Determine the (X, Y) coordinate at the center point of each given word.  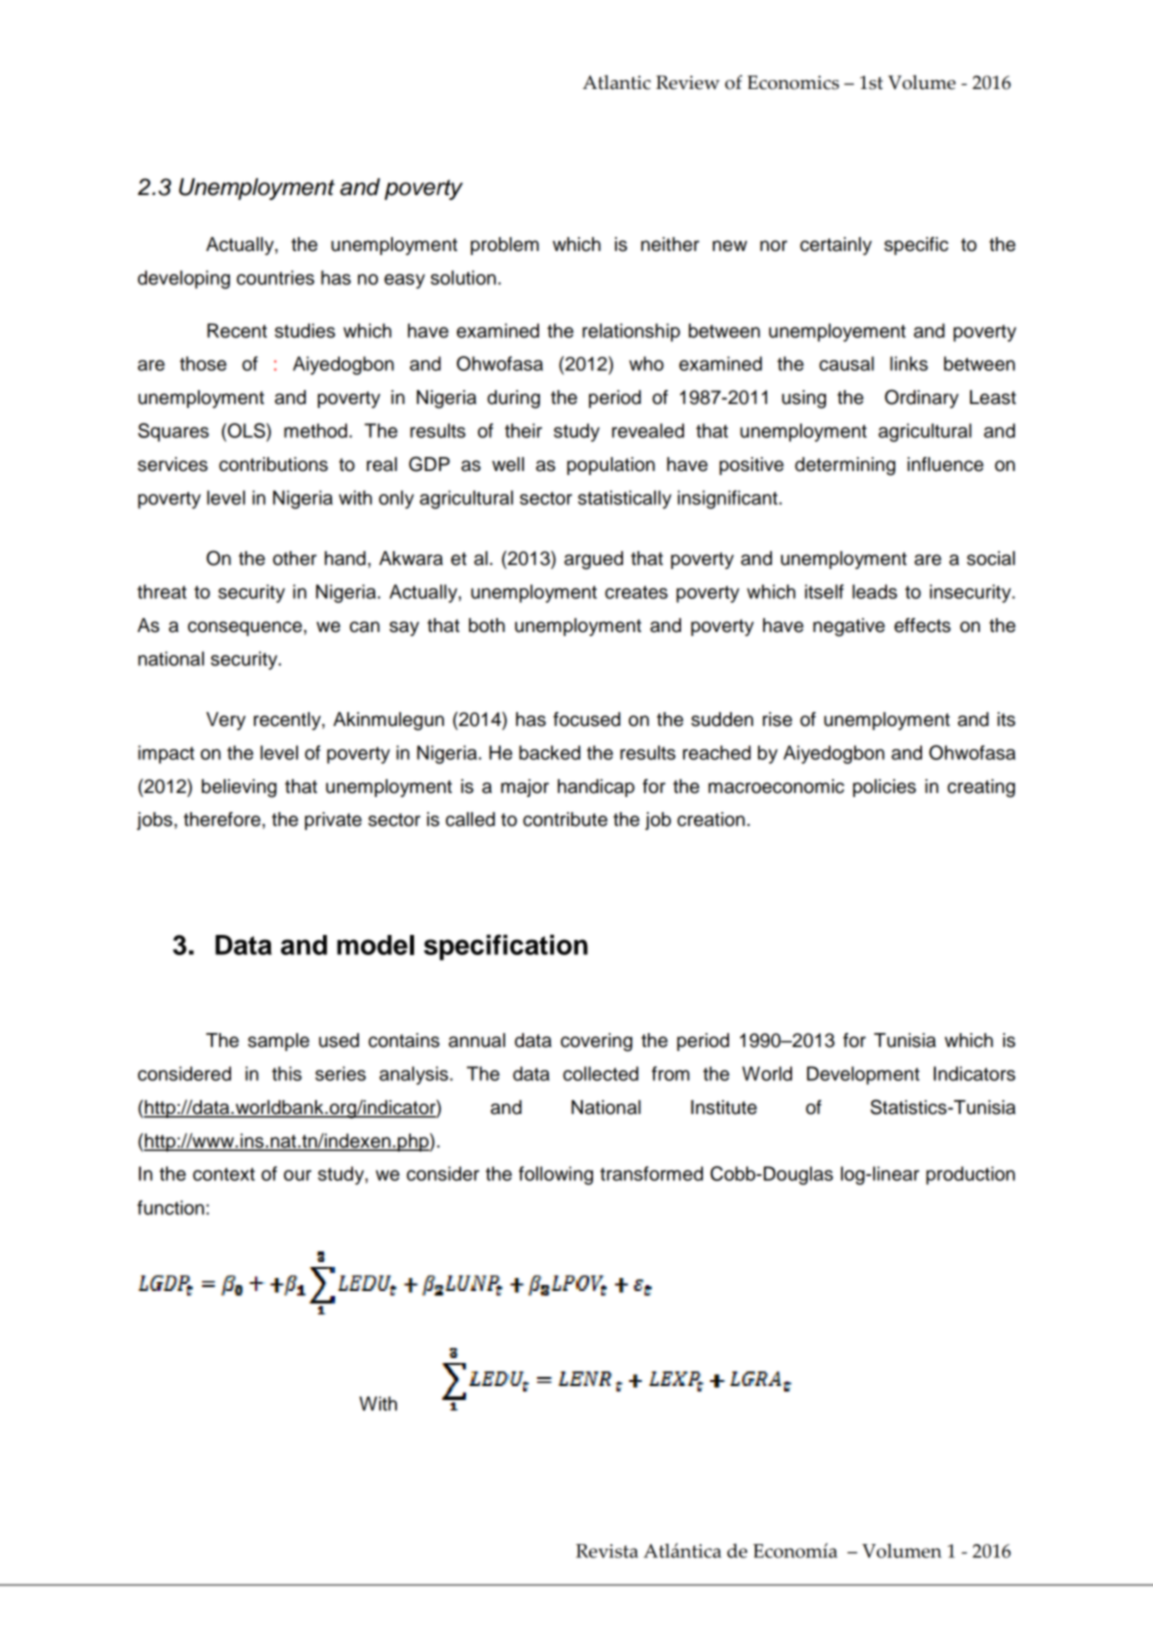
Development (863, 1075)
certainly (836, 246)
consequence (245, 628)
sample (278, 1042)
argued (593, 560)
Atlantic (617, 82)
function (170, 1207)
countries (275, 277)
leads (874, 591)
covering (596, 1042)
